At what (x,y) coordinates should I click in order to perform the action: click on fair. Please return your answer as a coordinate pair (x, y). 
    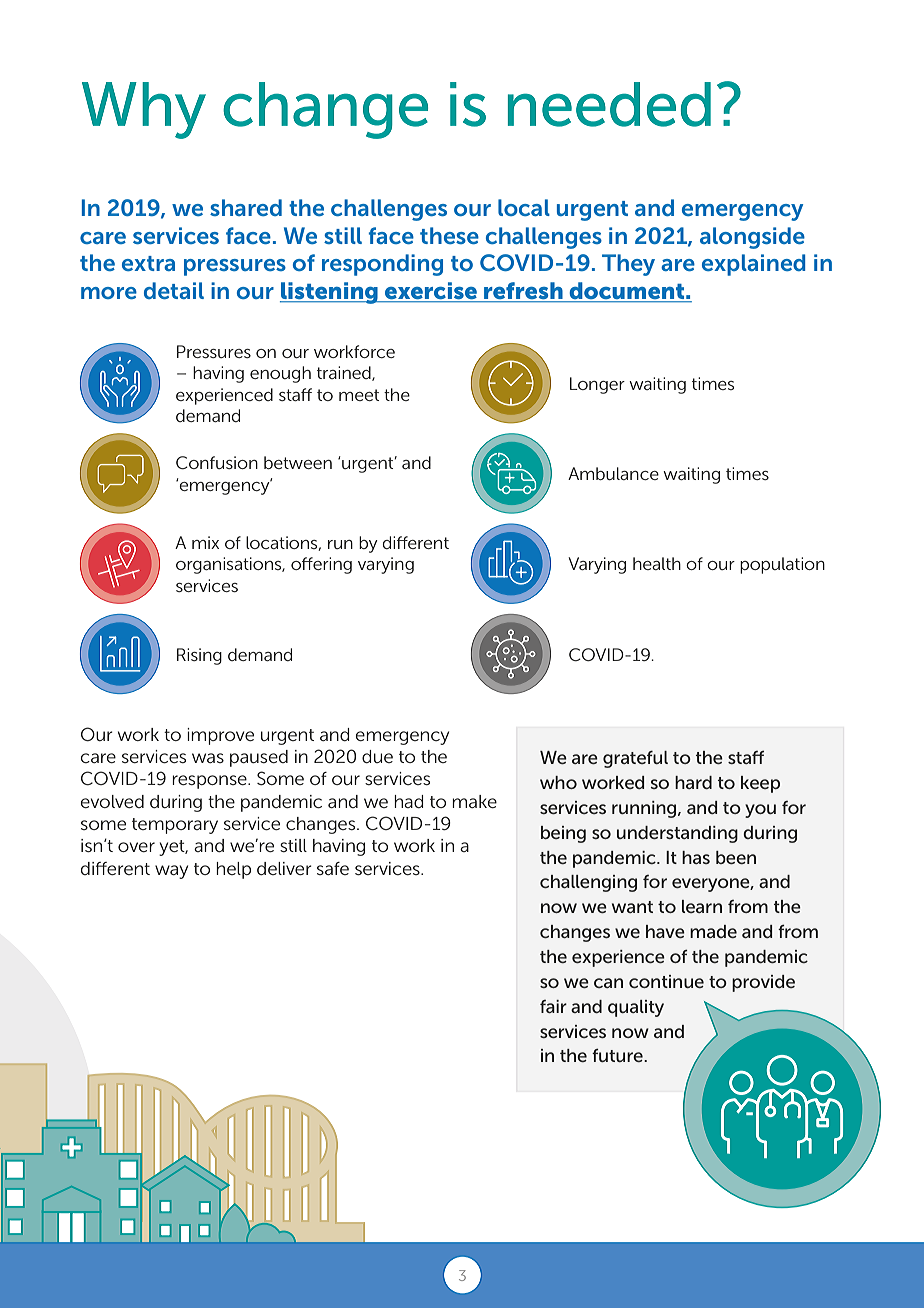
    Looking at the image, I should click on (553, 1006).
